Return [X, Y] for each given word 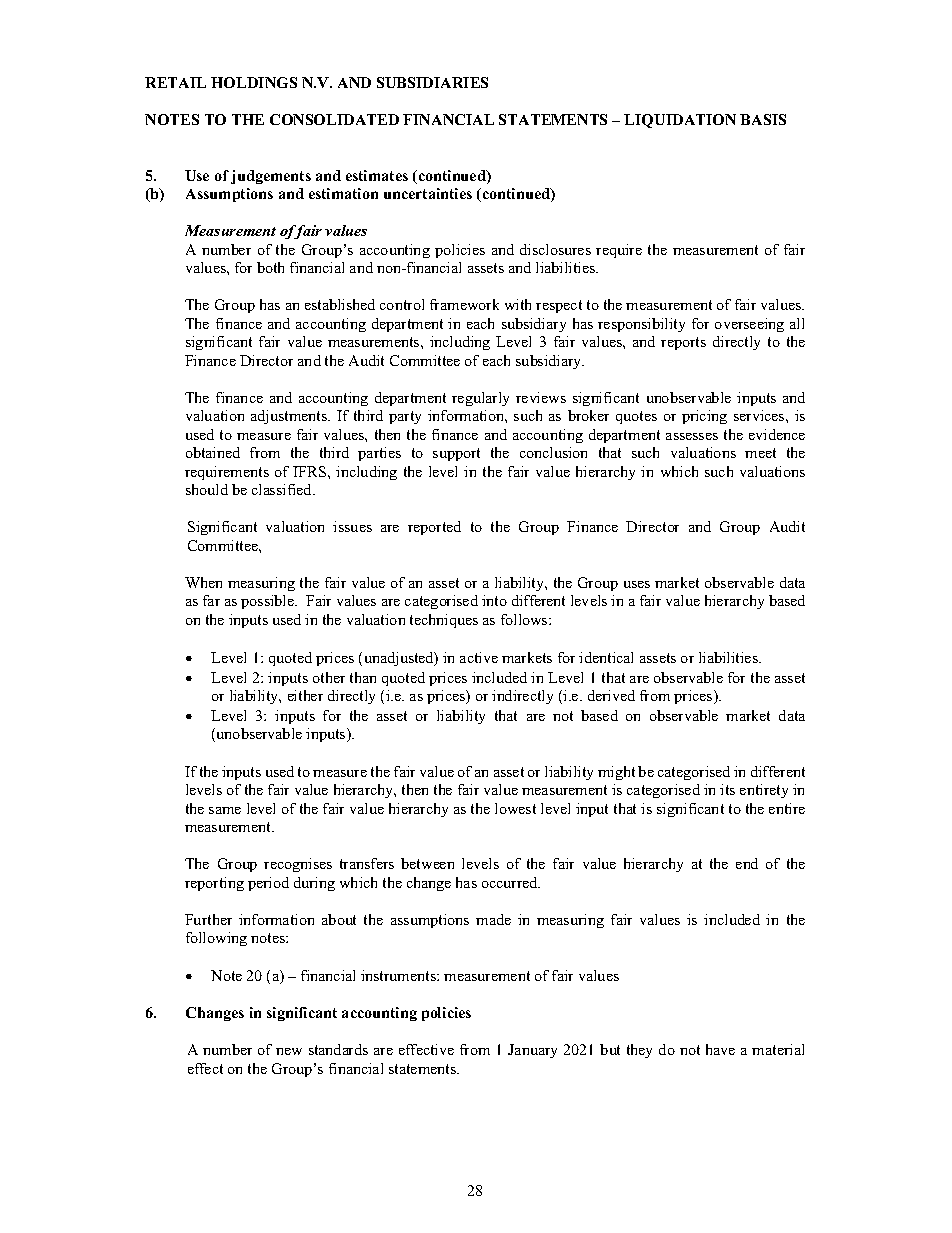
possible [269, 602]
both [270, 267]
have [720, 1049]
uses [637, 584]
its [727, 789]
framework [464, 304]
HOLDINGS [254, 82]
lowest [515, 808]
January [532, 1051]
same [225, 810]
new [289, 1051]
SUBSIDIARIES [432, 82]
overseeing [749, 325]
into [494, 600]
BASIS [763, 119]
